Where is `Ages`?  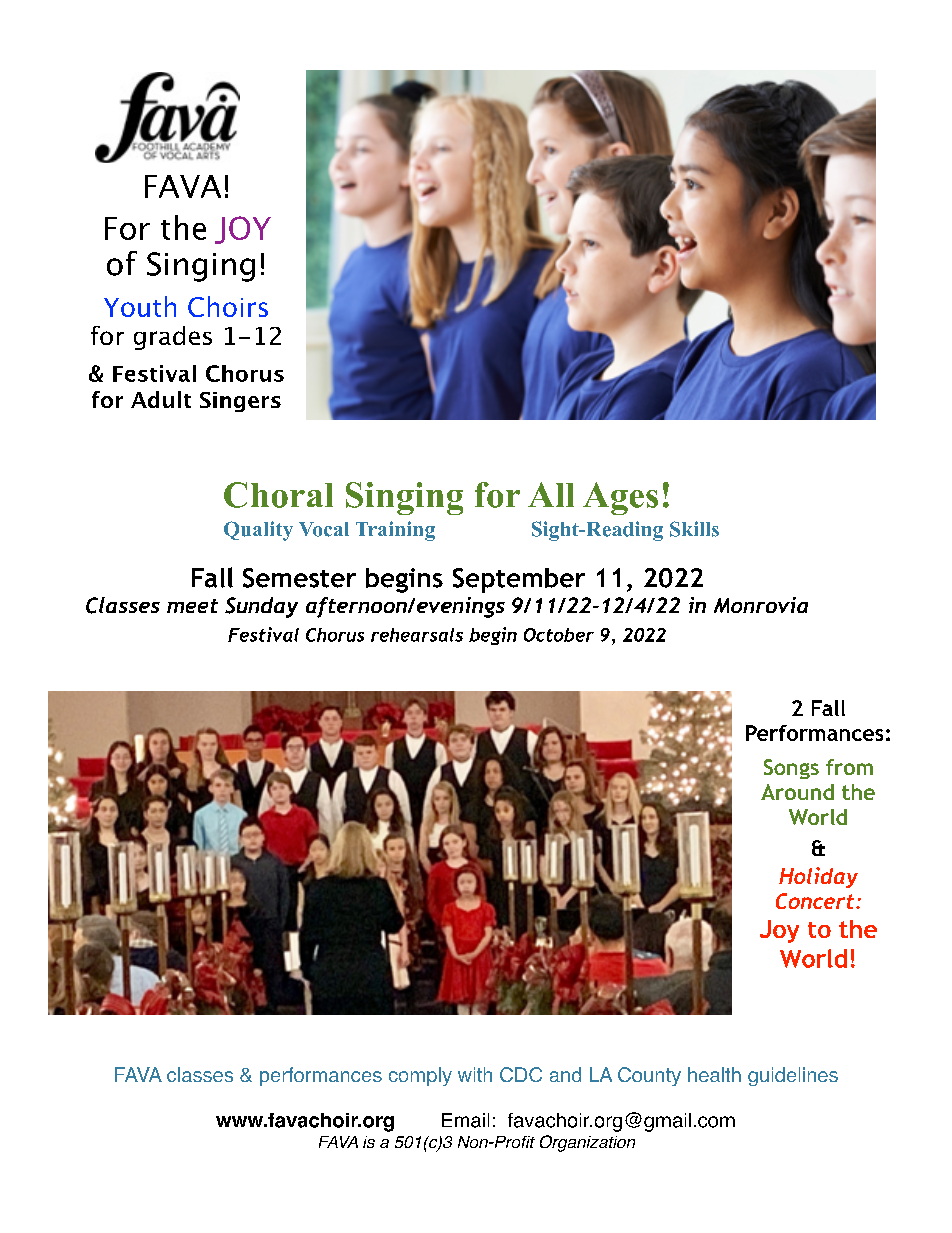 Ages is located at coordinates (620, 498).
